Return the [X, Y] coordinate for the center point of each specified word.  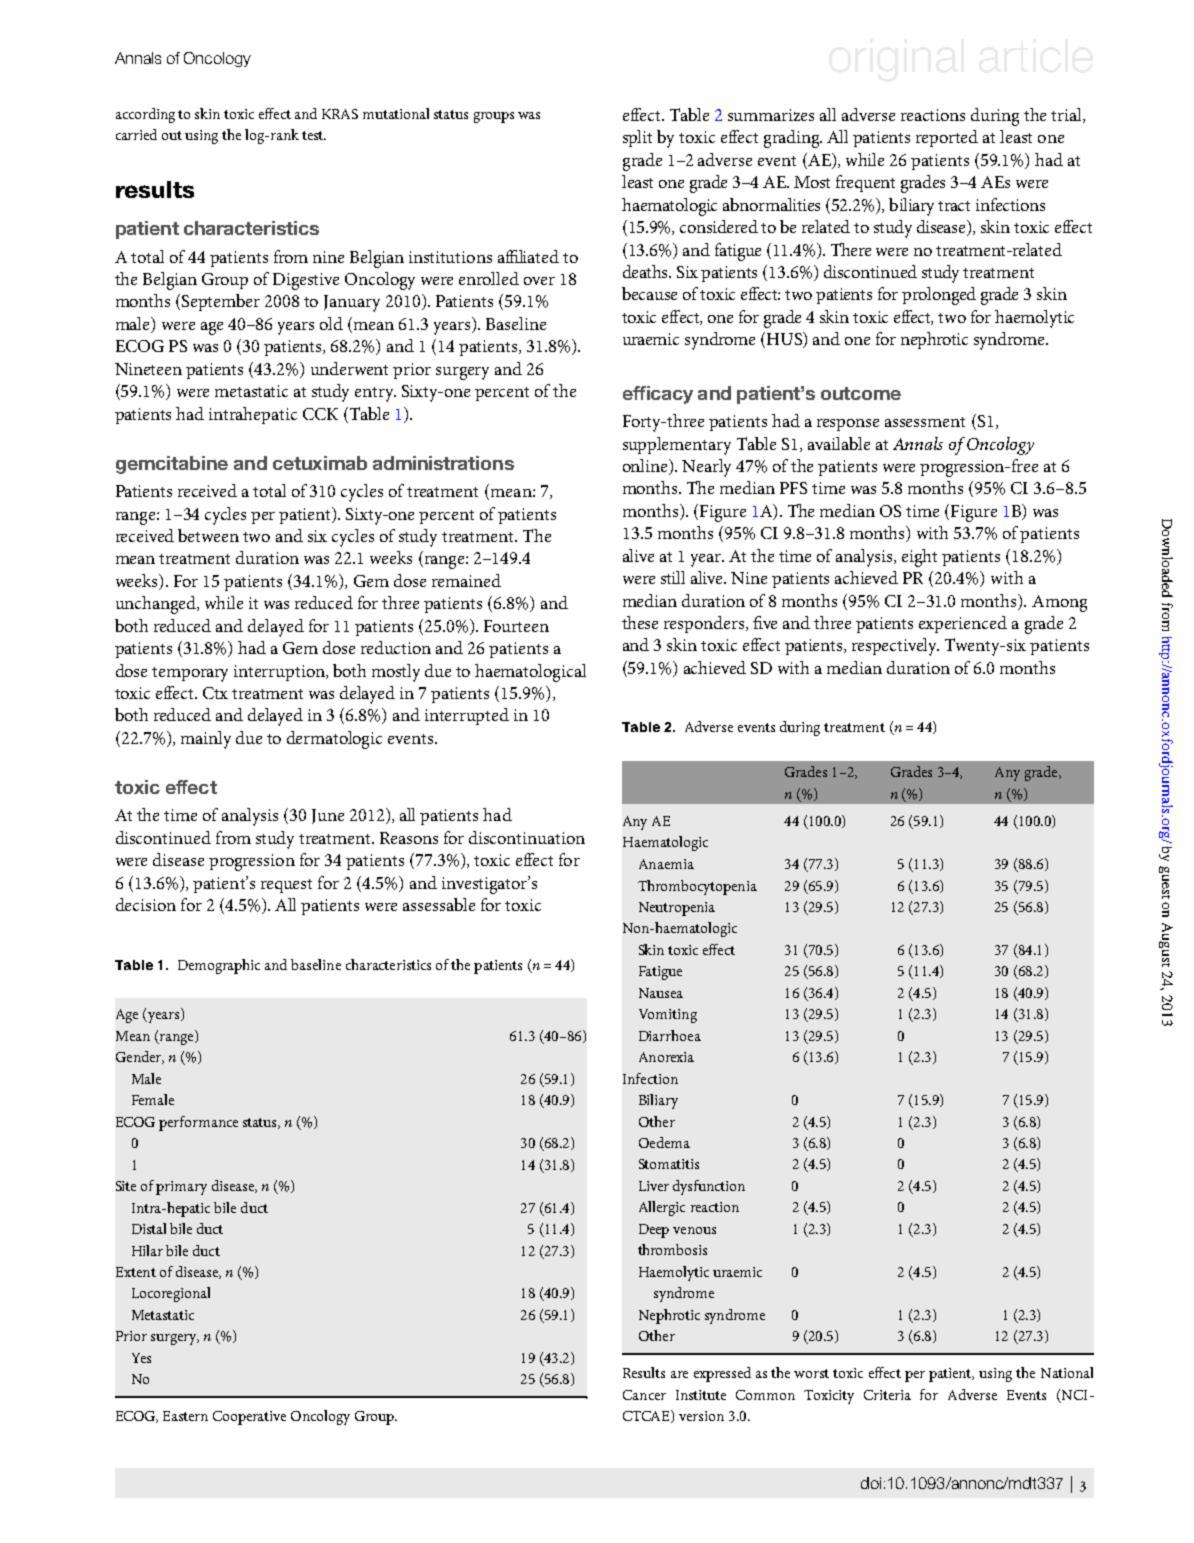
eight [919, 558]
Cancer [644, 1395]
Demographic [219, 966]
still [673, 577]
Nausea [661, 993]
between [208, 535]
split [637, 138]
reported [947, 138]
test [314, 135]
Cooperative [249, 1418]
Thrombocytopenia [697, 887]
